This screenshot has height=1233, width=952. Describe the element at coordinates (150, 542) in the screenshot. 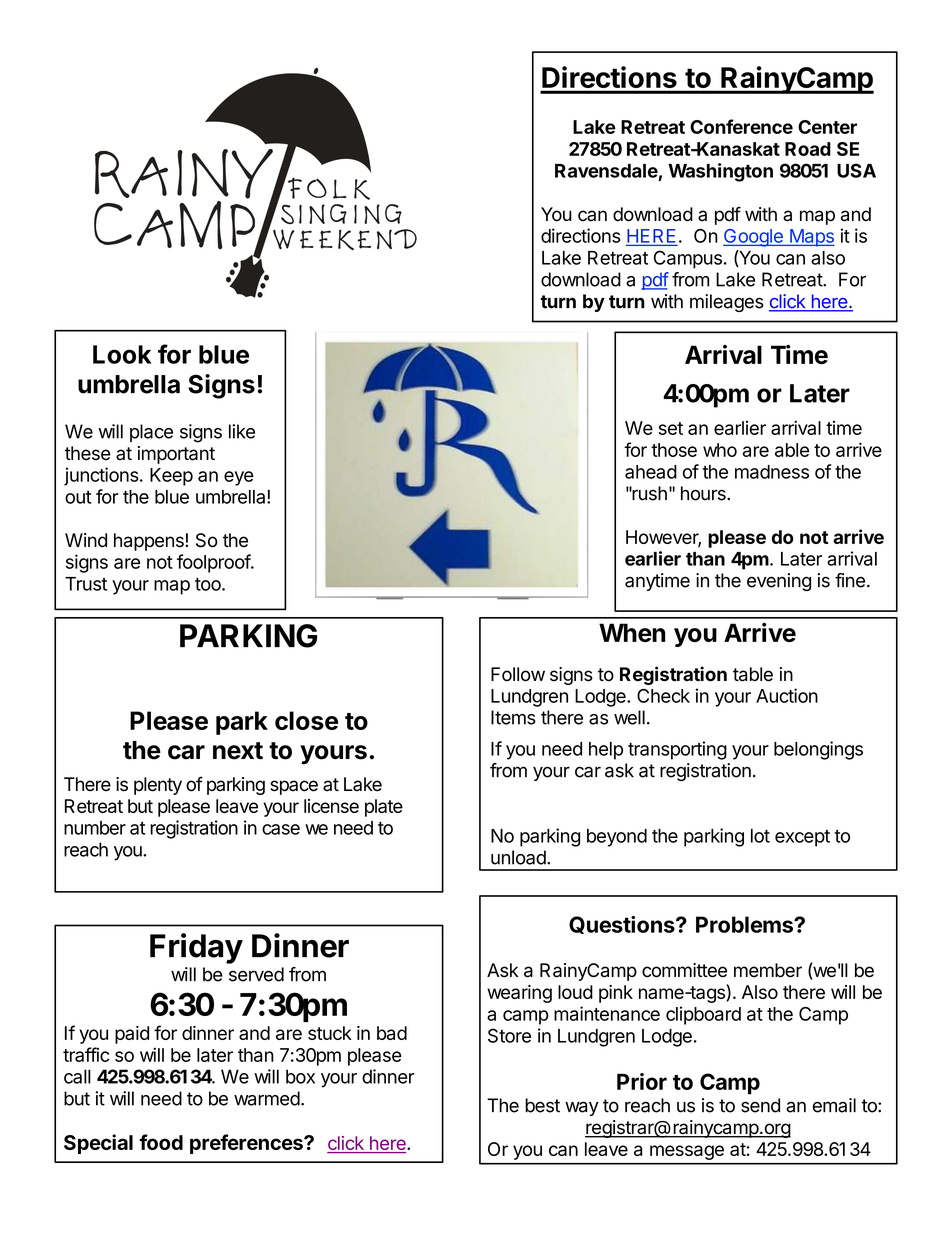

I see `happens` at that location.
